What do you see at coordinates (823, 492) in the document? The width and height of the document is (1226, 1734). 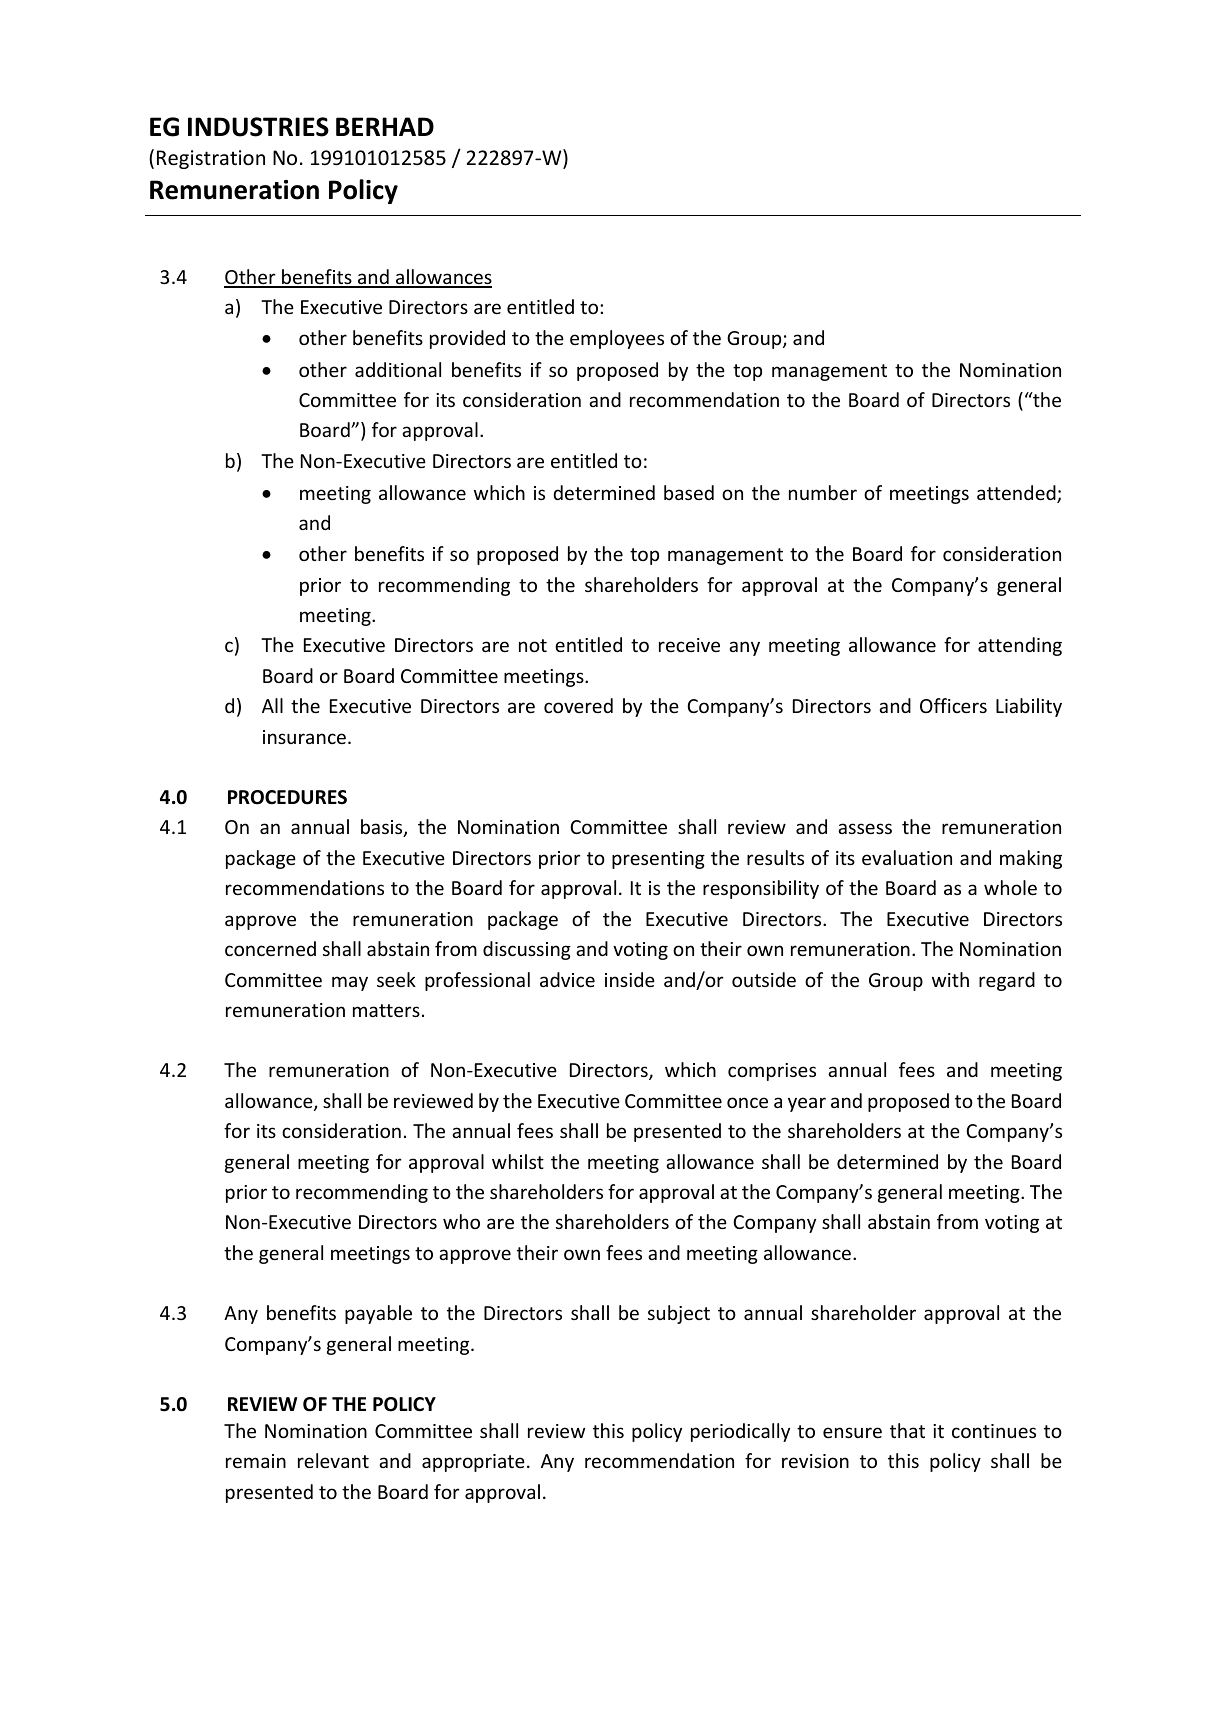 I see `number` at bounding box center [823, 492].
